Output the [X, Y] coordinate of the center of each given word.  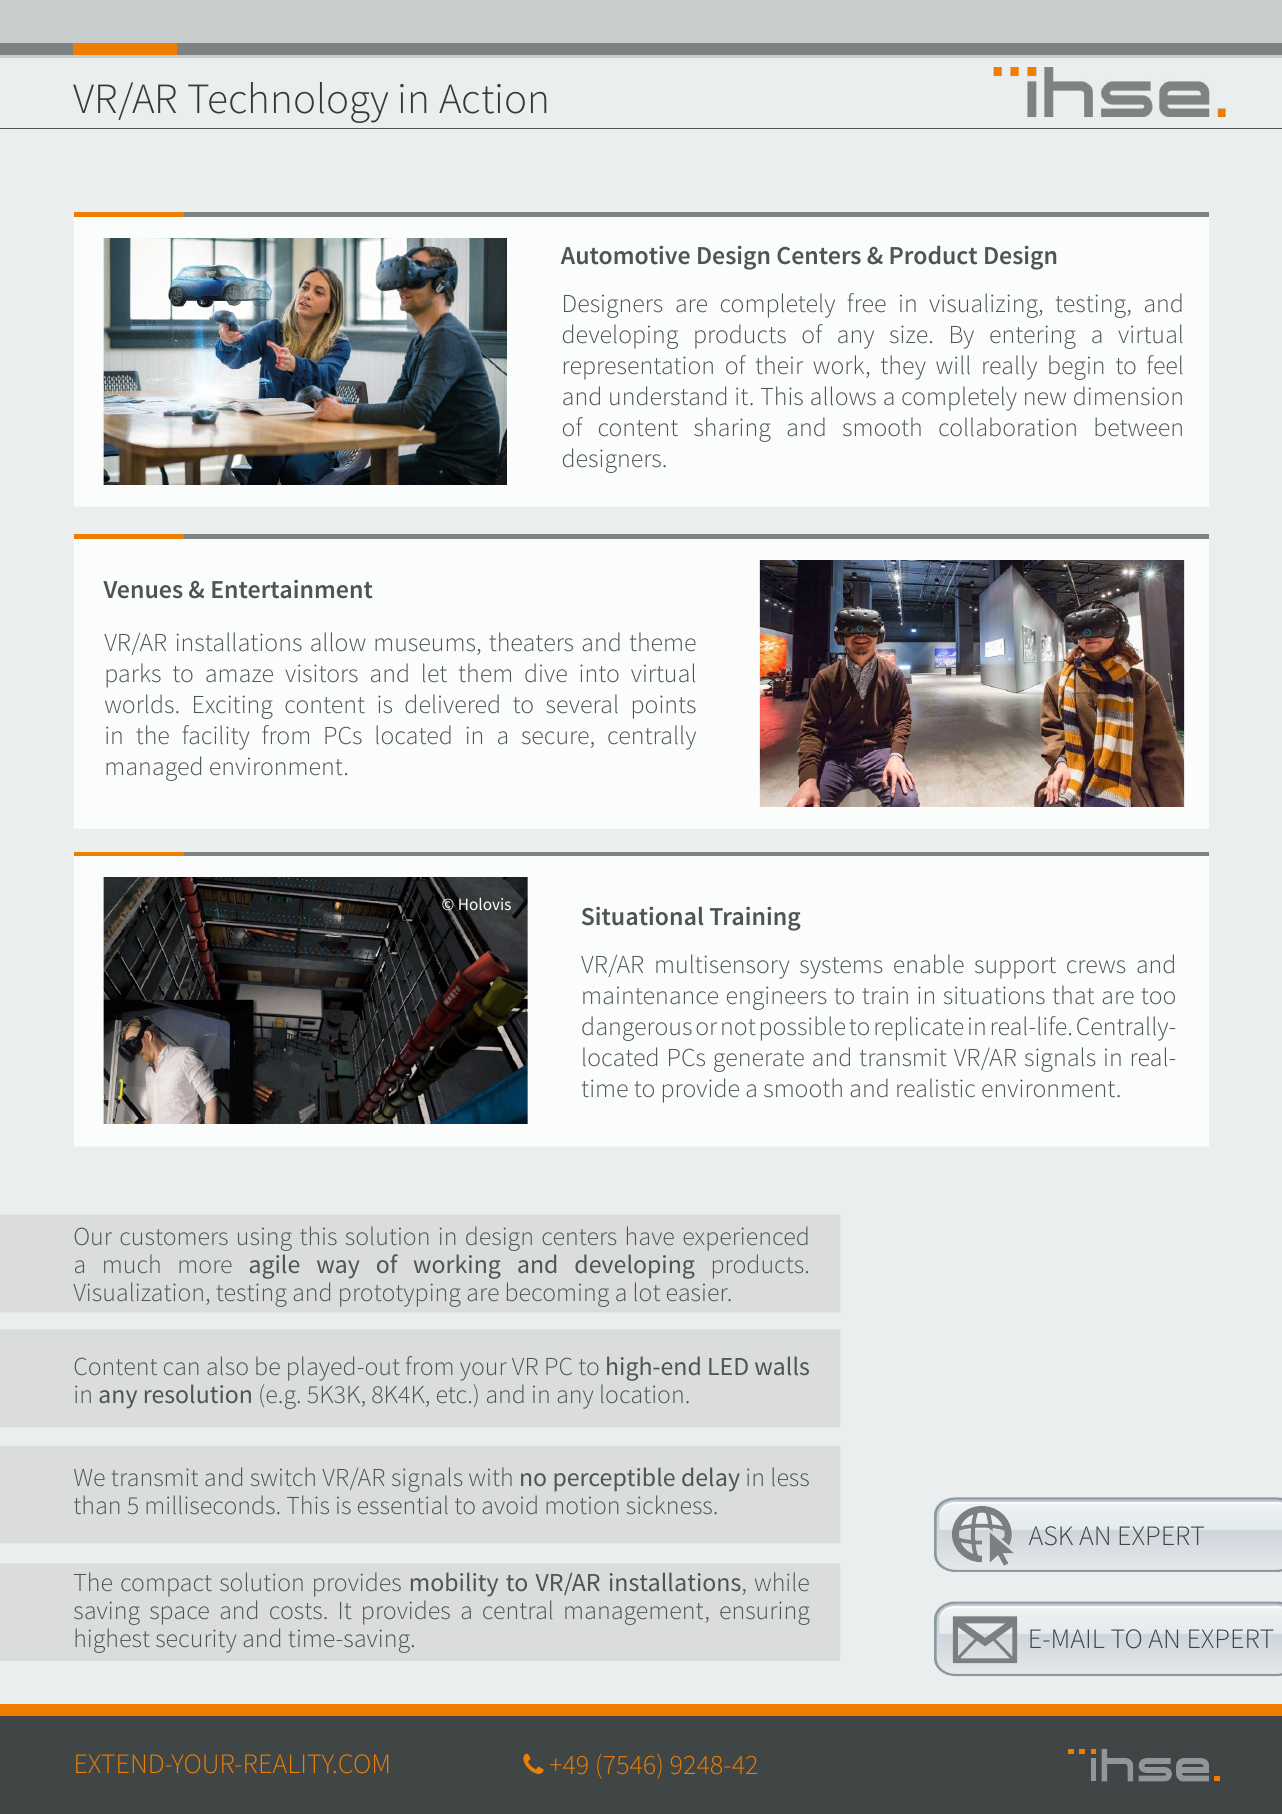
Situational [642, 916]
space [179, 1615]
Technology [288, 102]
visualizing [984, 305]
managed [153, 768]
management [634, 1614]
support [1015, 968]
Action [492, 99]
